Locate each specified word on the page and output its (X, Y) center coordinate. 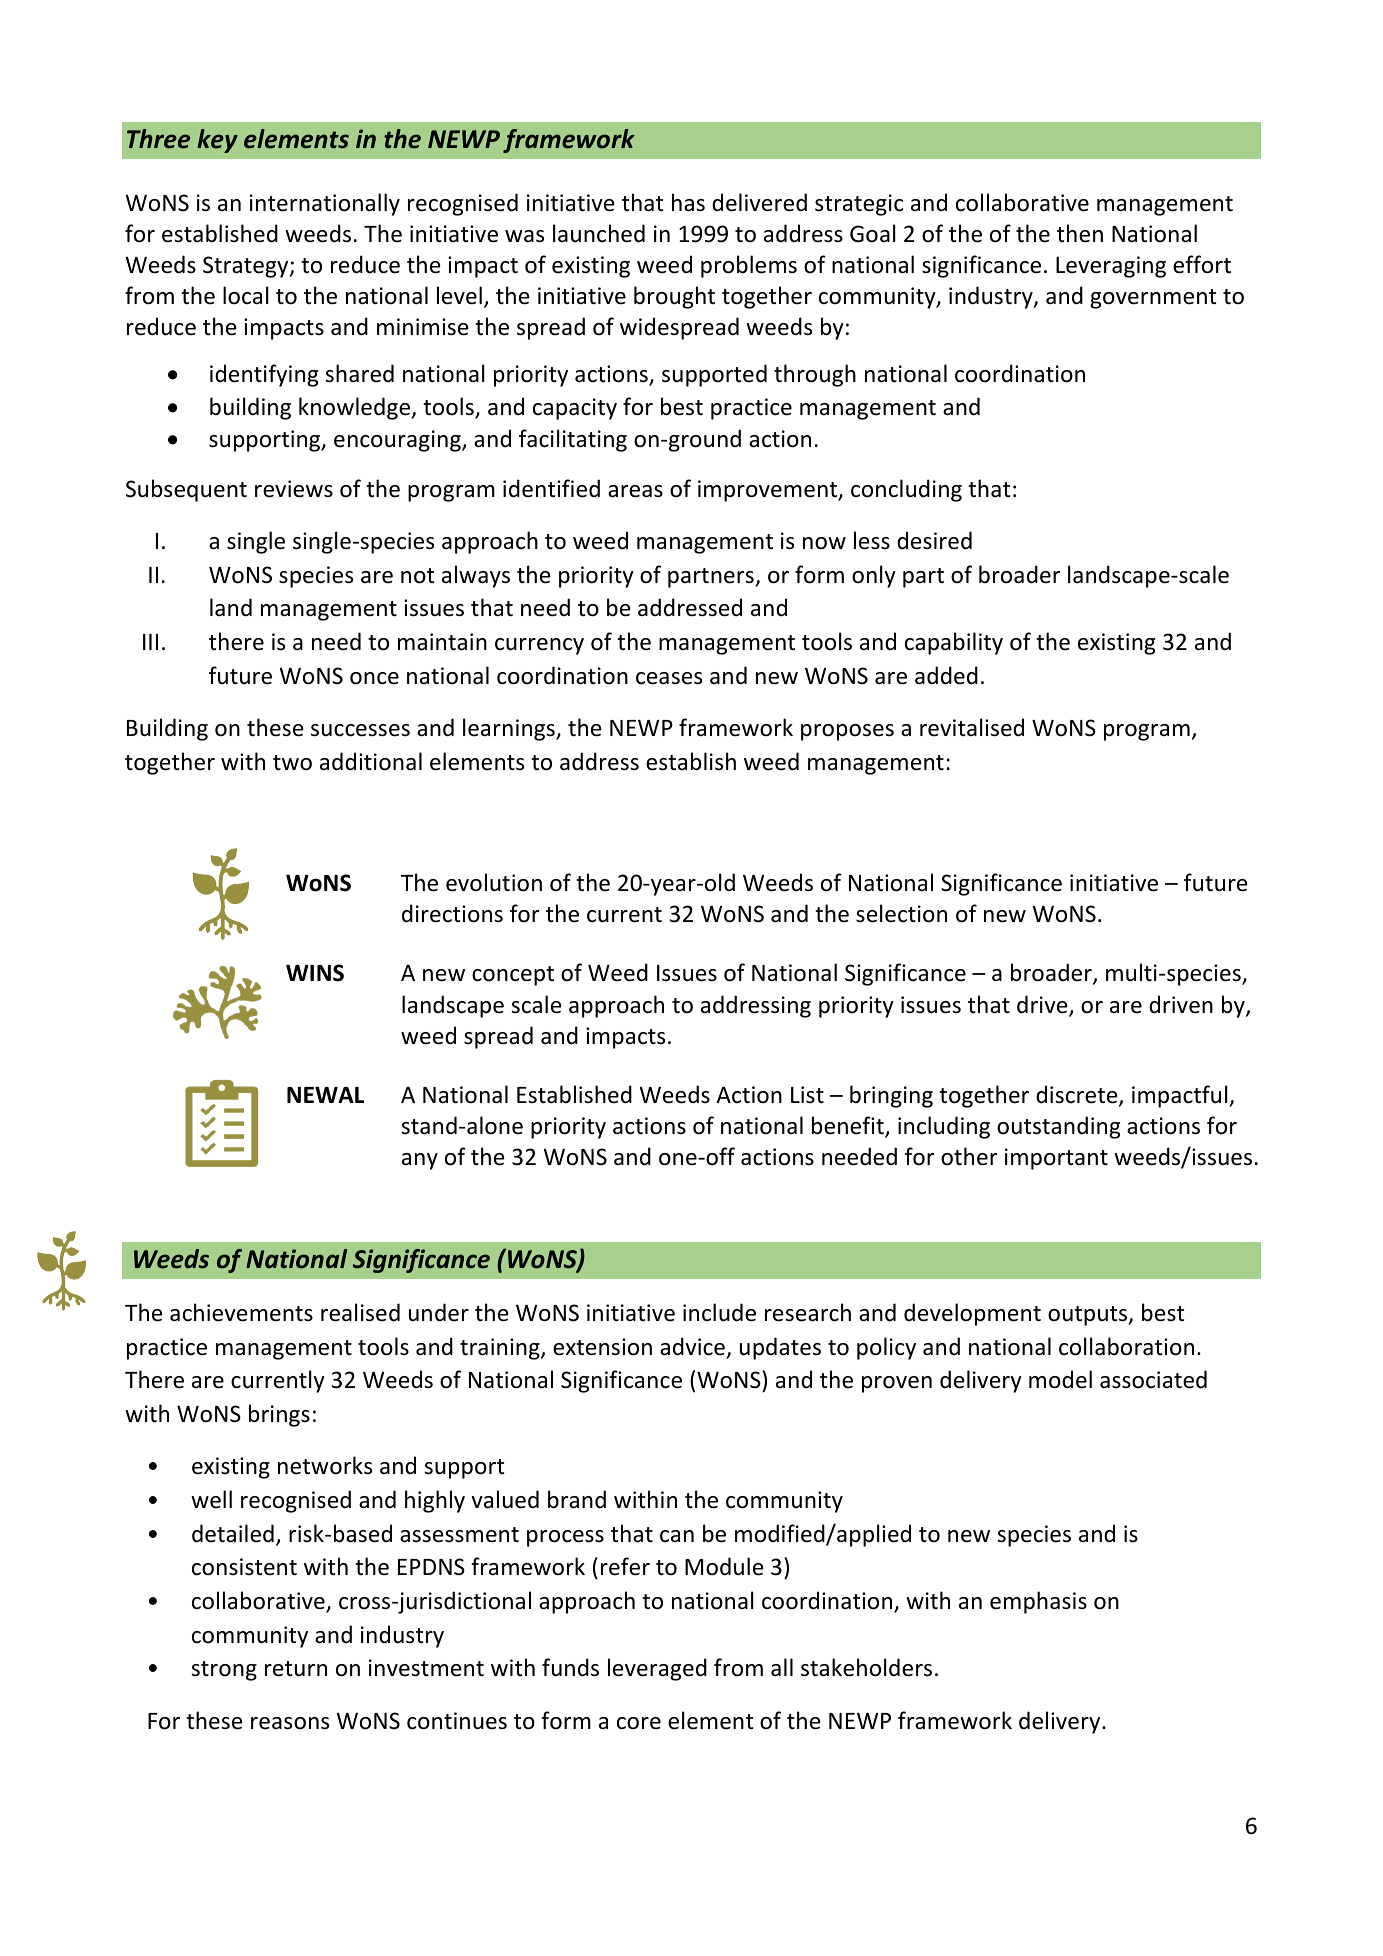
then (1080, 233)
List (807, 1095)
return (296, 1669)
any (420, 1161)
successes (360, 730)
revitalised (972, 727)
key (217, 141)
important (1056, 1159)
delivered (759, 202)
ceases (669, 678)
